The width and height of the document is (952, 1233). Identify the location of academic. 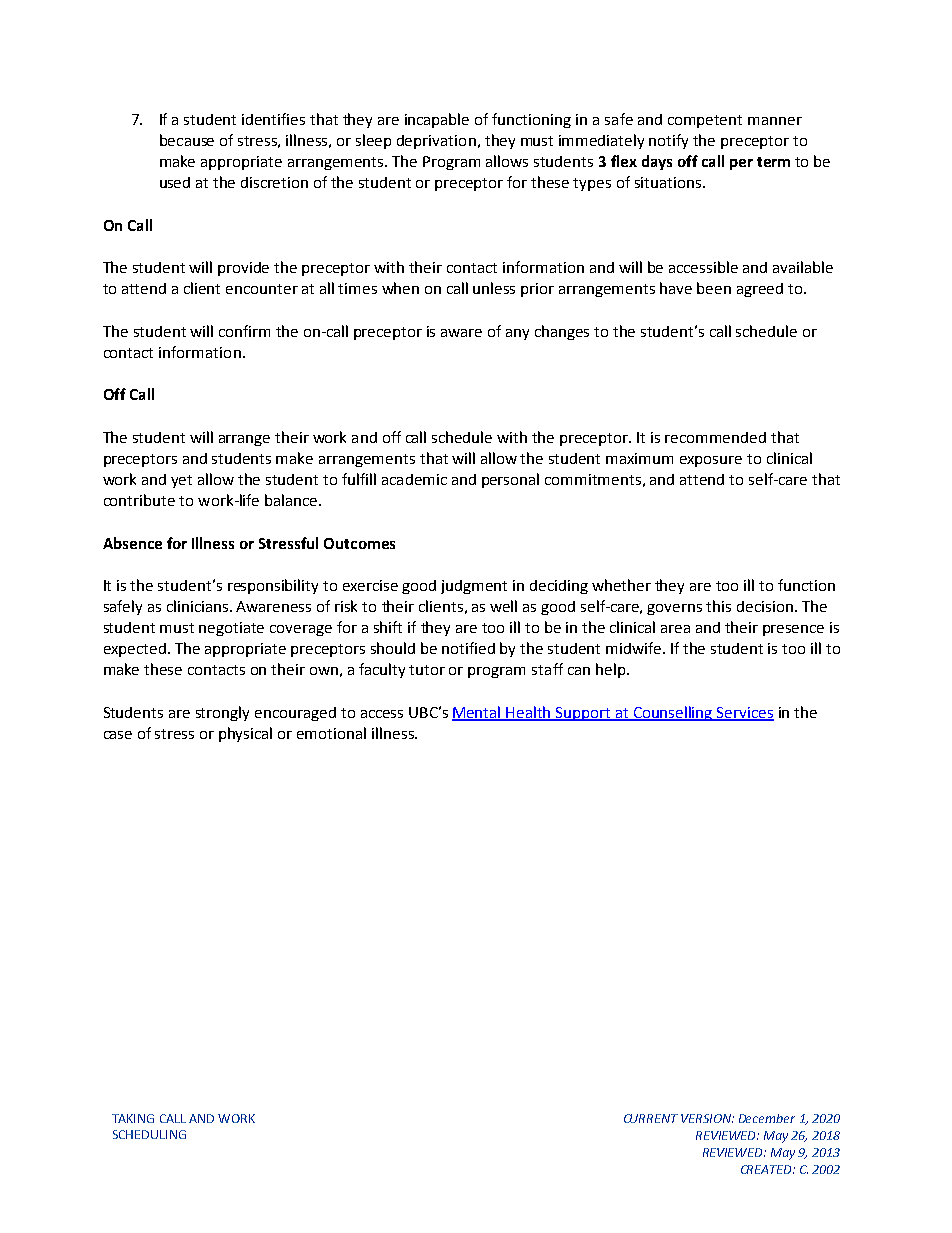
(414, 479).
